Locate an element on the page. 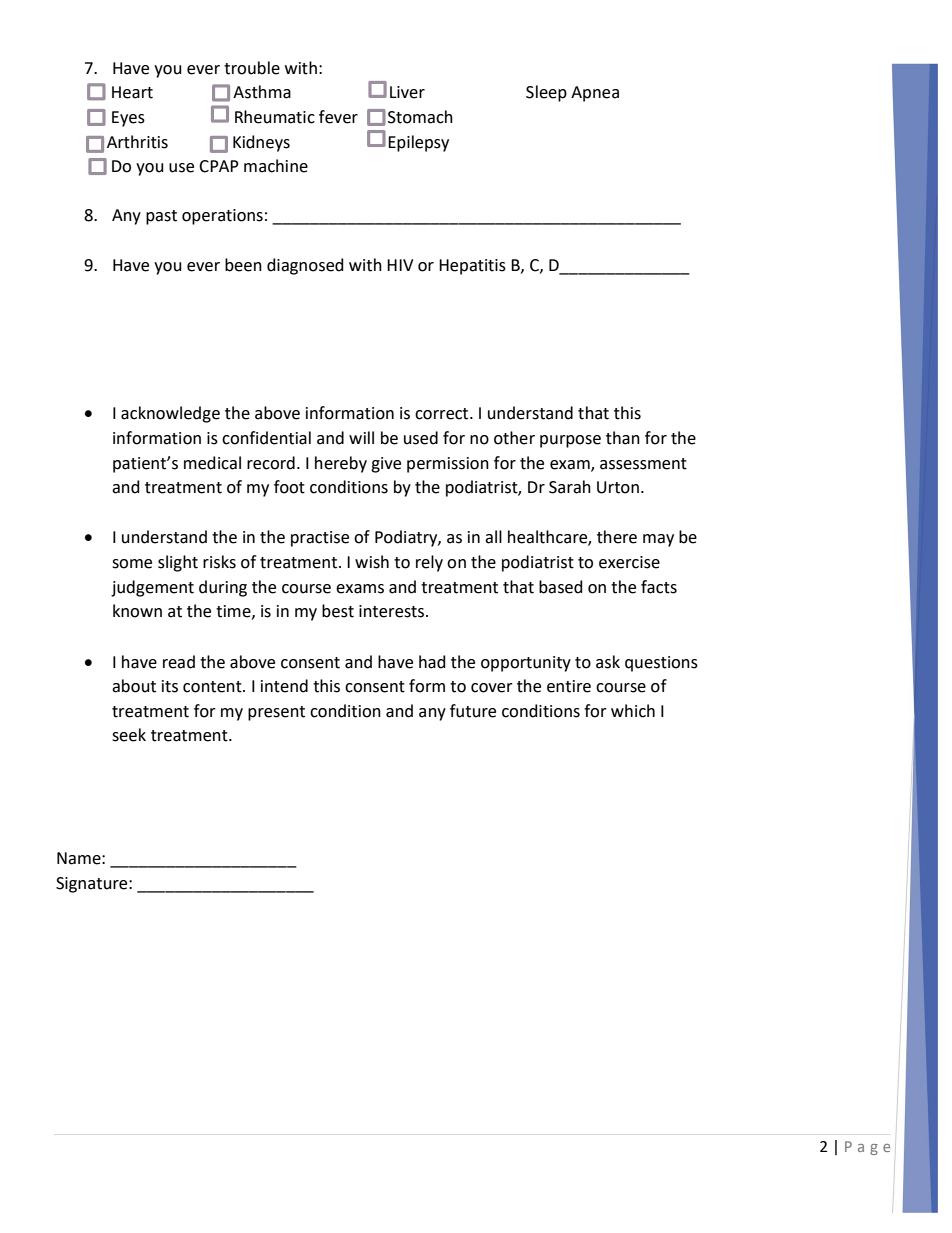 This page has width=952, height=1233. which is located at coordinates (633, 711).
